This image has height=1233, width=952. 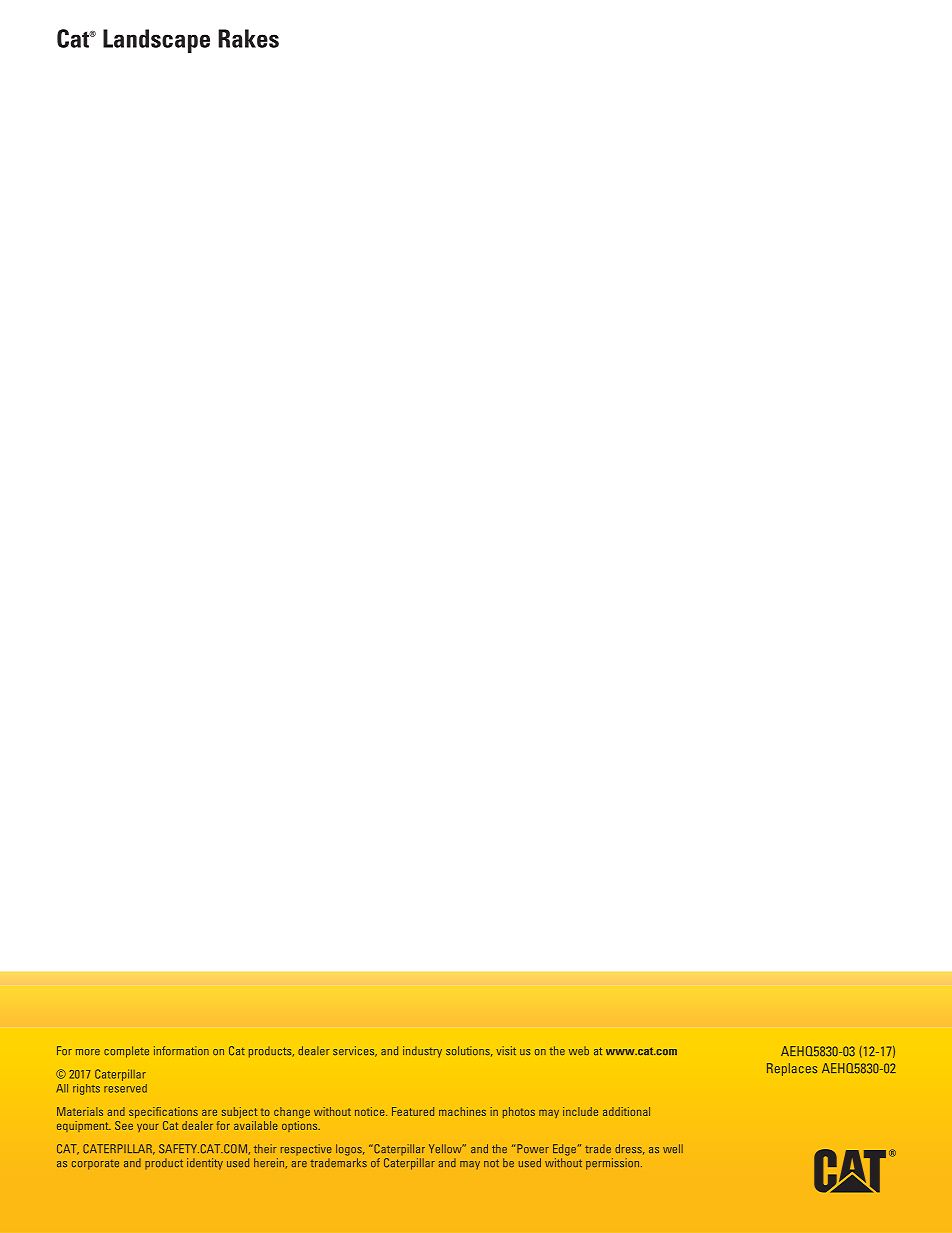 I want to click on web, so click(x=579, y=1051).
